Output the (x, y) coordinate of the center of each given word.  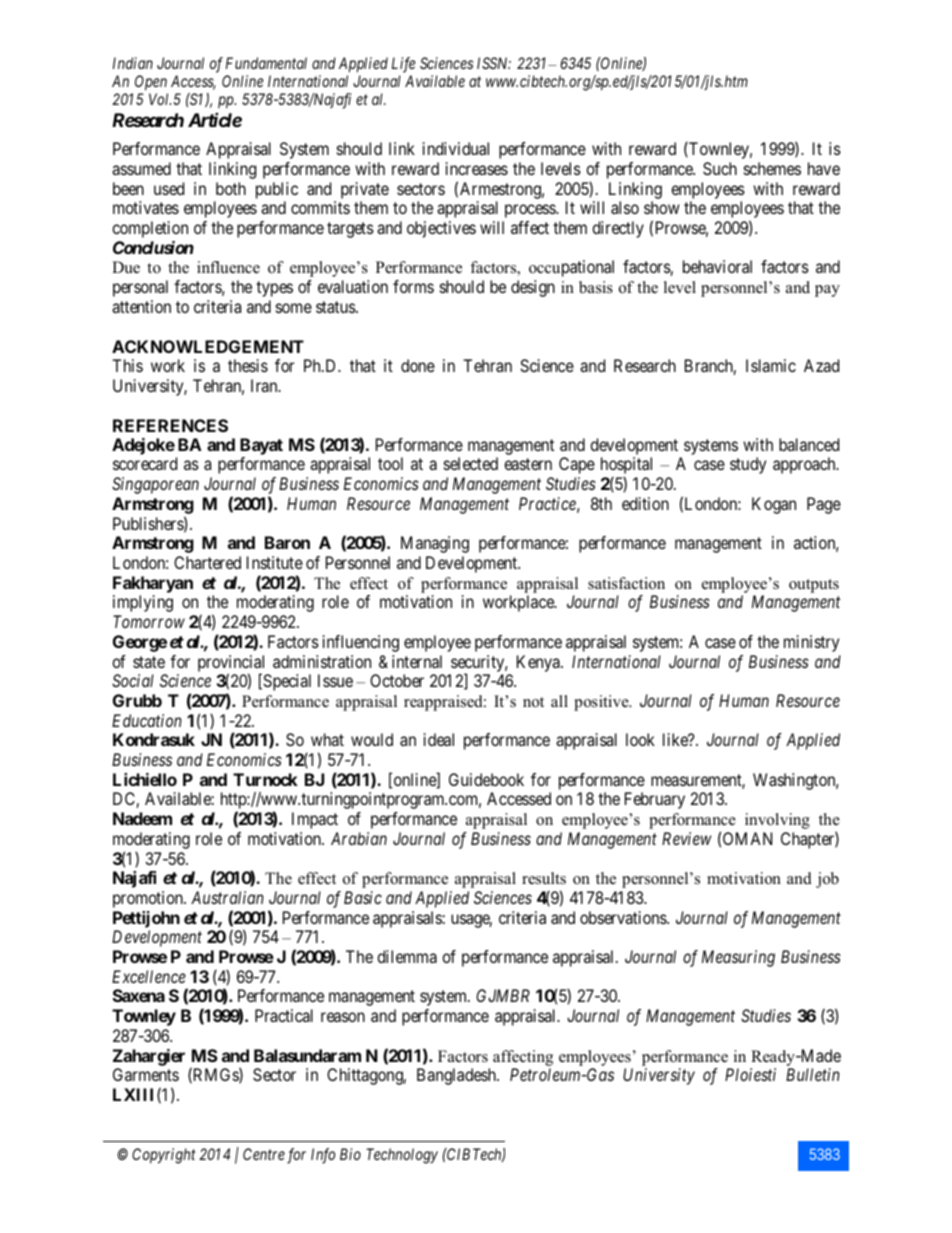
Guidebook (486, 779)
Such (720, 168)
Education (147, 720)
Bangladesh (457, 1076)
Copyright (163, 1156)
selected (471, 463)
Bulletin (813, 1074)
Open (151, 84)
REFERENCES (170, 425)
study (748, 465)
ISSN (494, 63)
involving (777, 821)
